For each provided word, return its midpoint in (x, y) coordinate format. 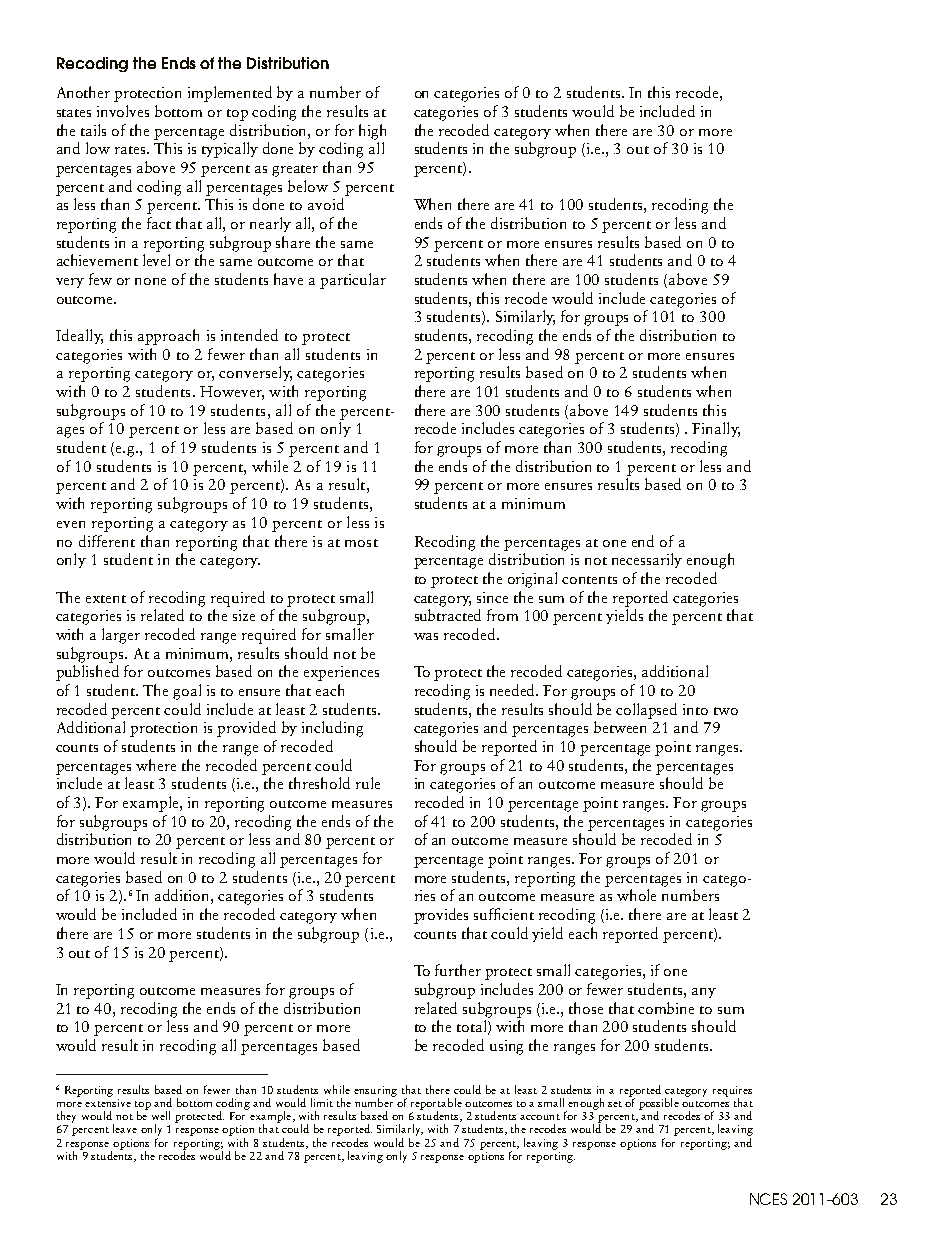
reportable (436, 1105)
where (156, 765)
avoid (326, 204)
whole (636, 895)
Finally (716, 429)
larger (121, 636)
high (372, 132)
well (161, 1115)
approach (168, 337)
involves (123, 111)
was (426, 636)
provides (441, 916)
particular (353, 281)
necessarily (647, 560)
